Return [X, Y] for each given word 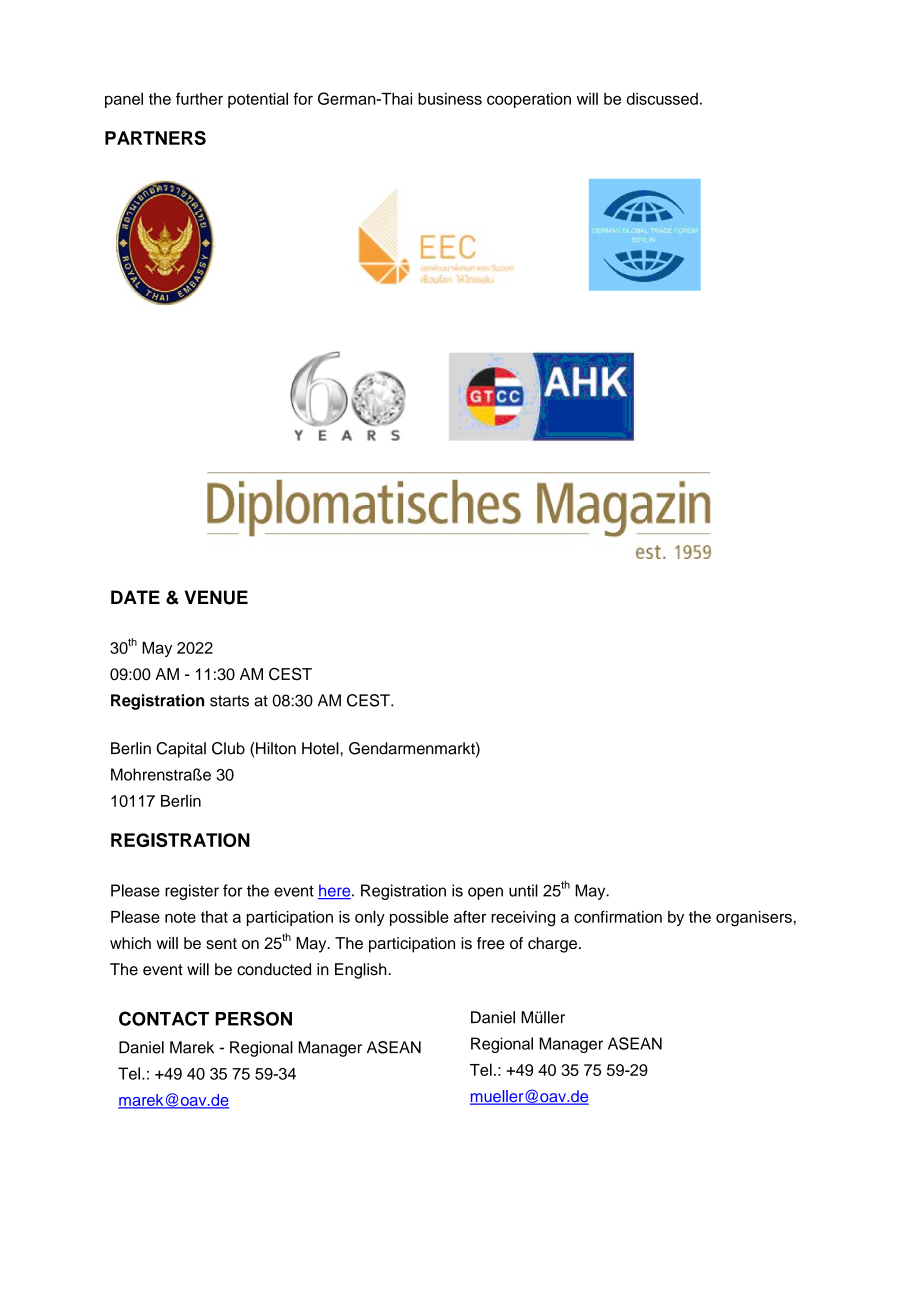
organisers [754, 919]
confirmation [618, 916]
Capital [181, 750]
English [362, 971]
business [450, 98]
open [485, 893]
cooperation [529, 100]
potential [258, 100]
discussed [662, 98]
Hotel [321, 748]
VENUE [216, 597]
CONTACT [164, 1018]
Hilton [275, 748]
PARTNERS [155, 138]
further [199, 98]
